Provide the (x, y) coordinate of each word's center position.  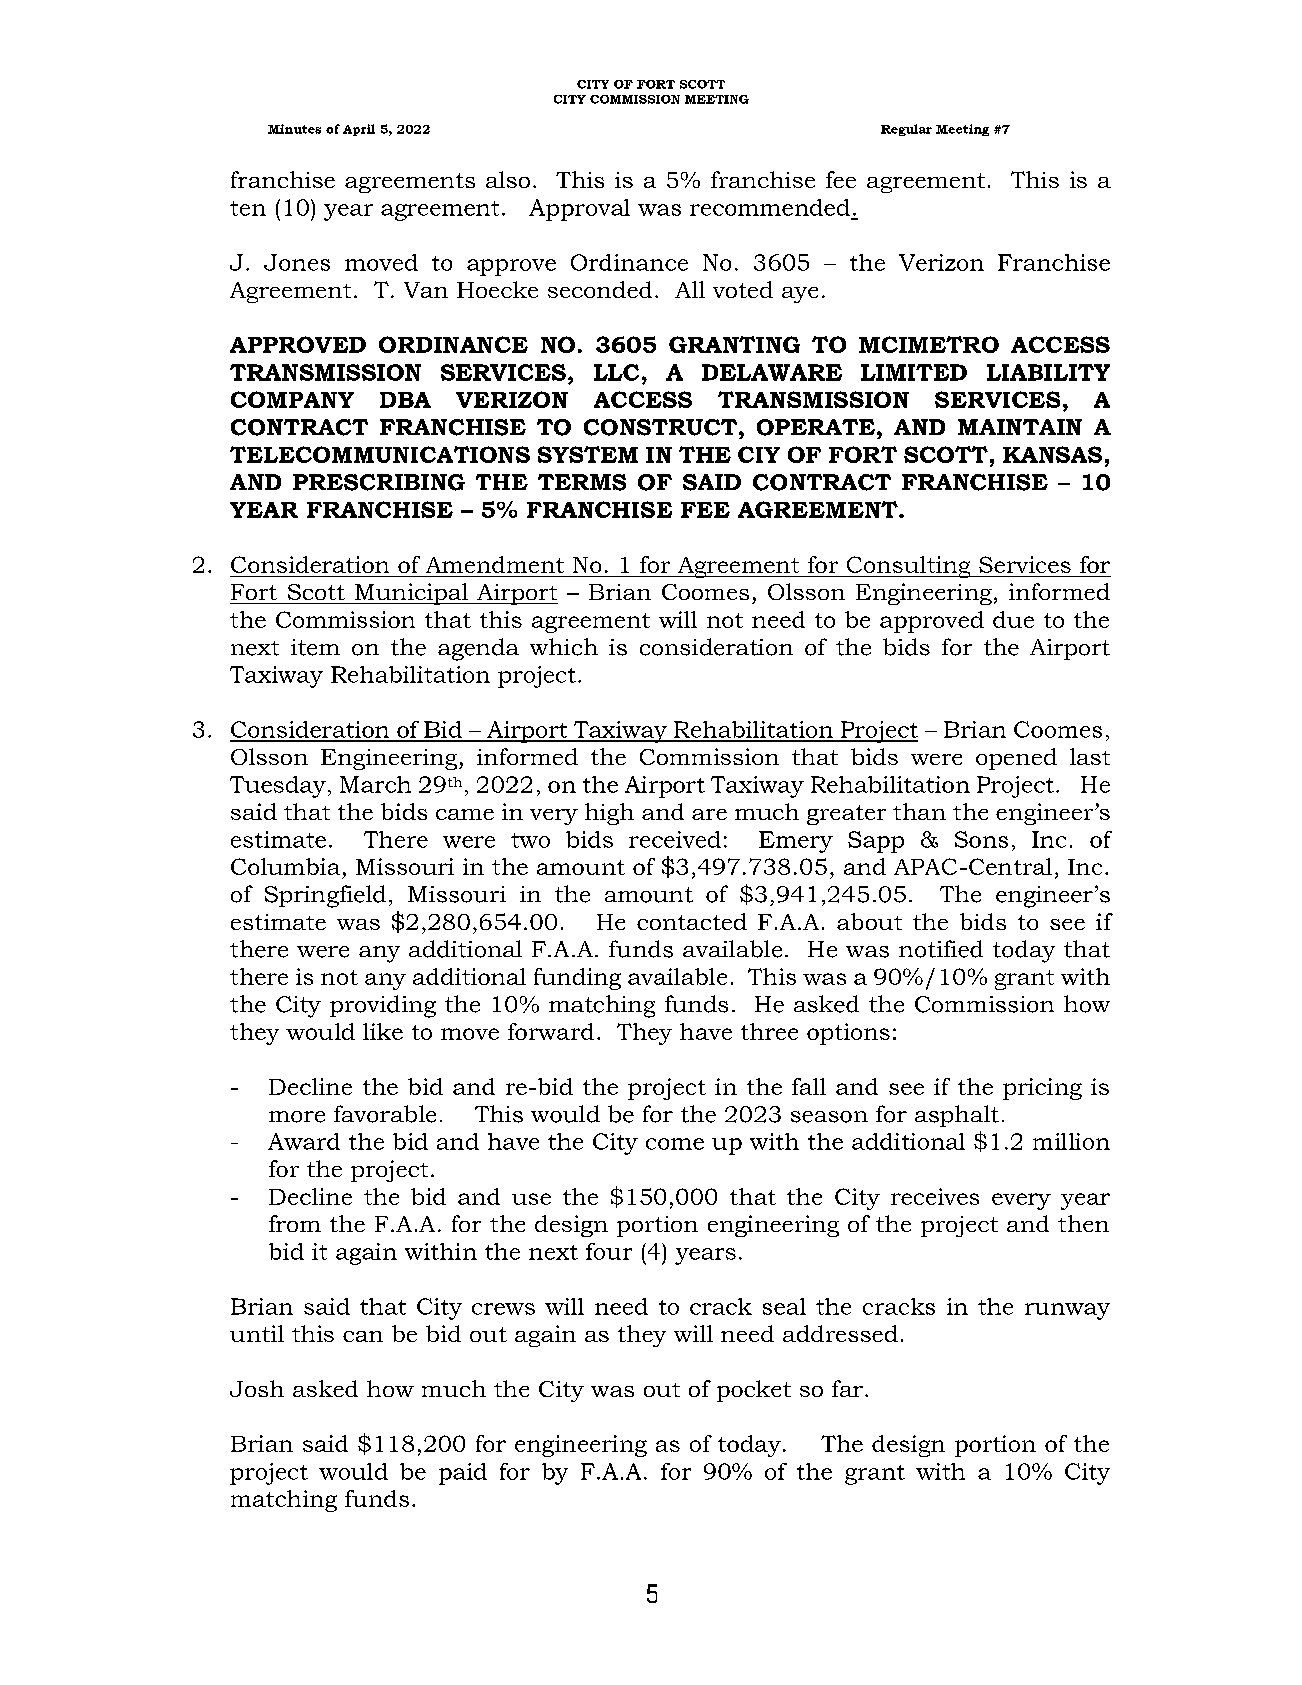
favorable (385, 1114)
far (847, 1388)
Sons (981, 839)
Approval (579, 210)
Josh (257, 1388)
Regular (906, 130)
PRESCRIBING (379, 482)
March (375, 784)
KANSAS (1052, 454)
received (675, 839)
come (675, 1144)
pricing (1042, 1089)
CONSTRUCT (662, 427)
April (359, 130)
